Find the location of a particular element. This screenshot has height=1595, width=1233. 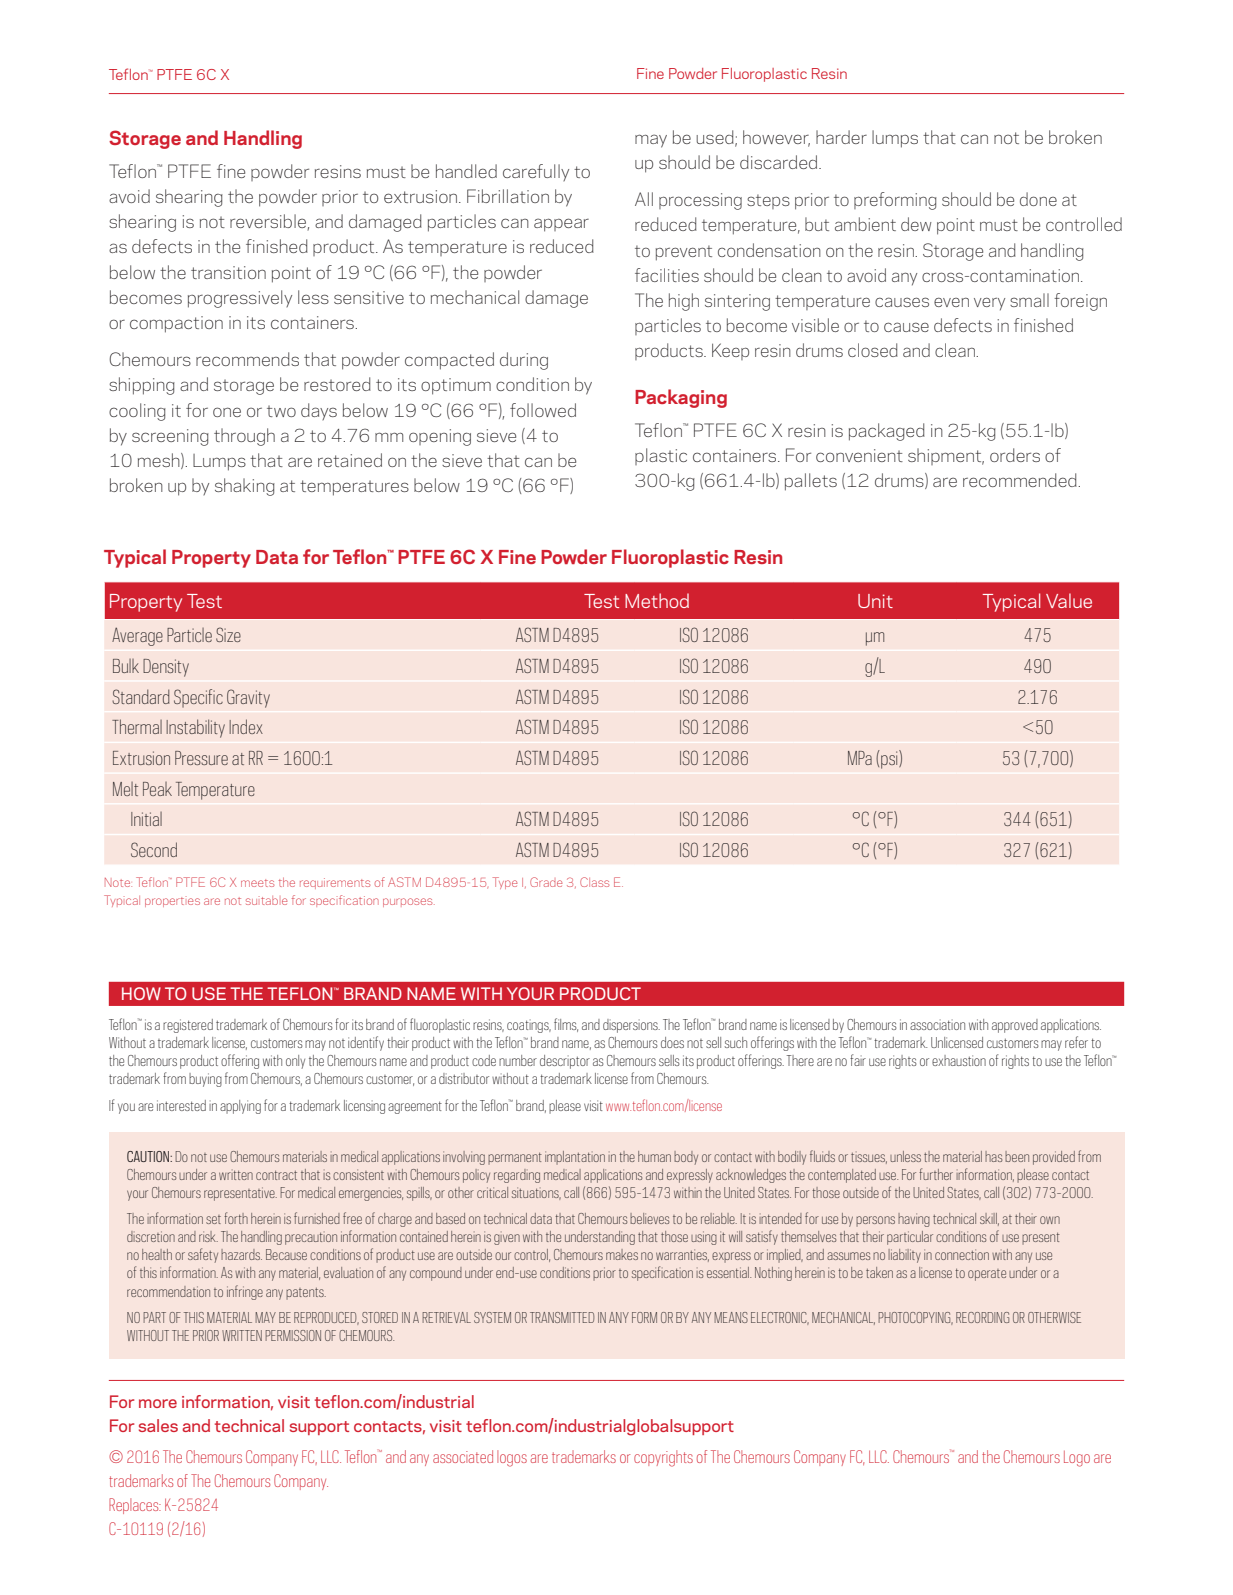

carefully is located at coordinates (536, 172).
